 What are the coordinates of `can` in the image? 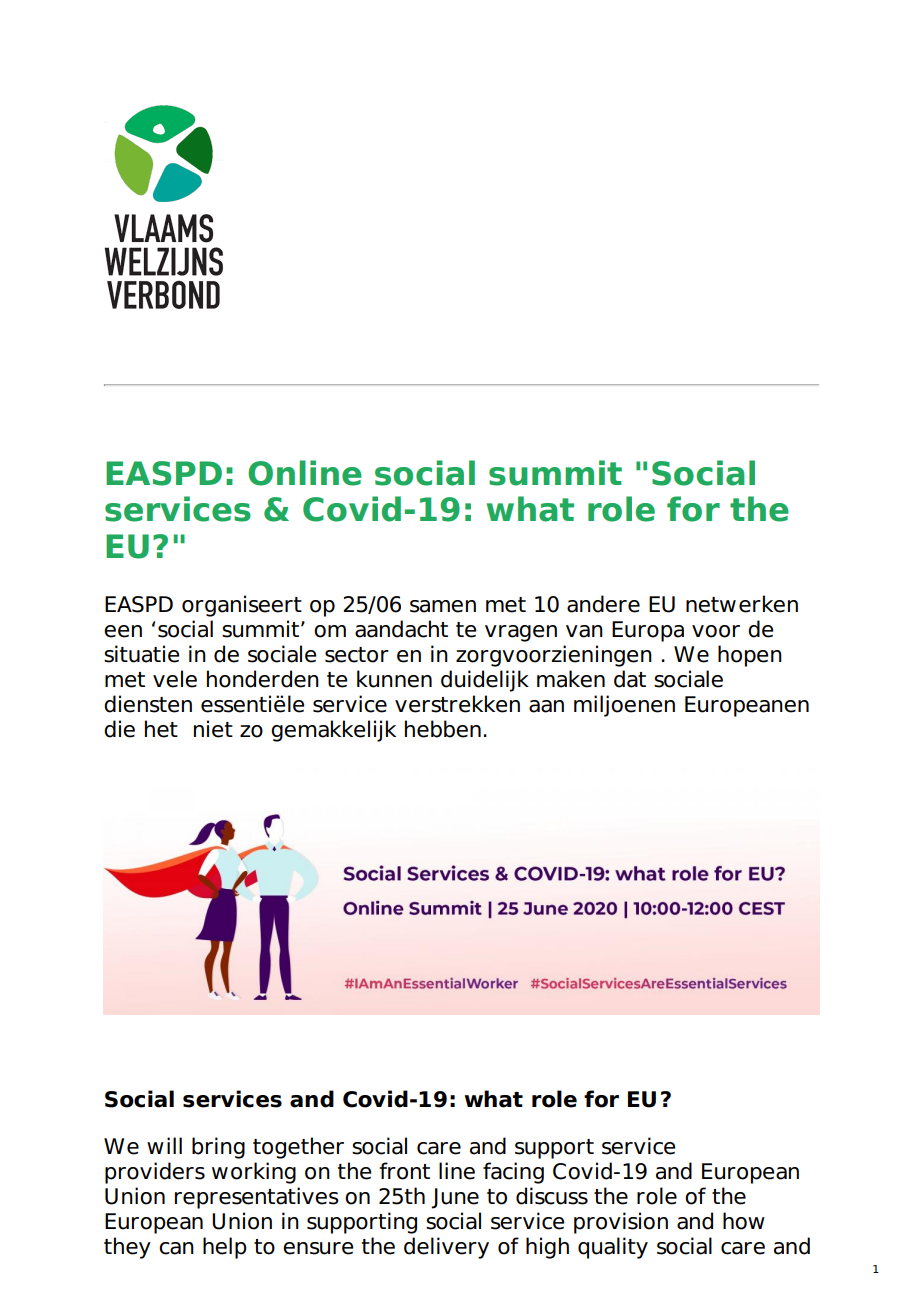 It's located at (176, 1248).
